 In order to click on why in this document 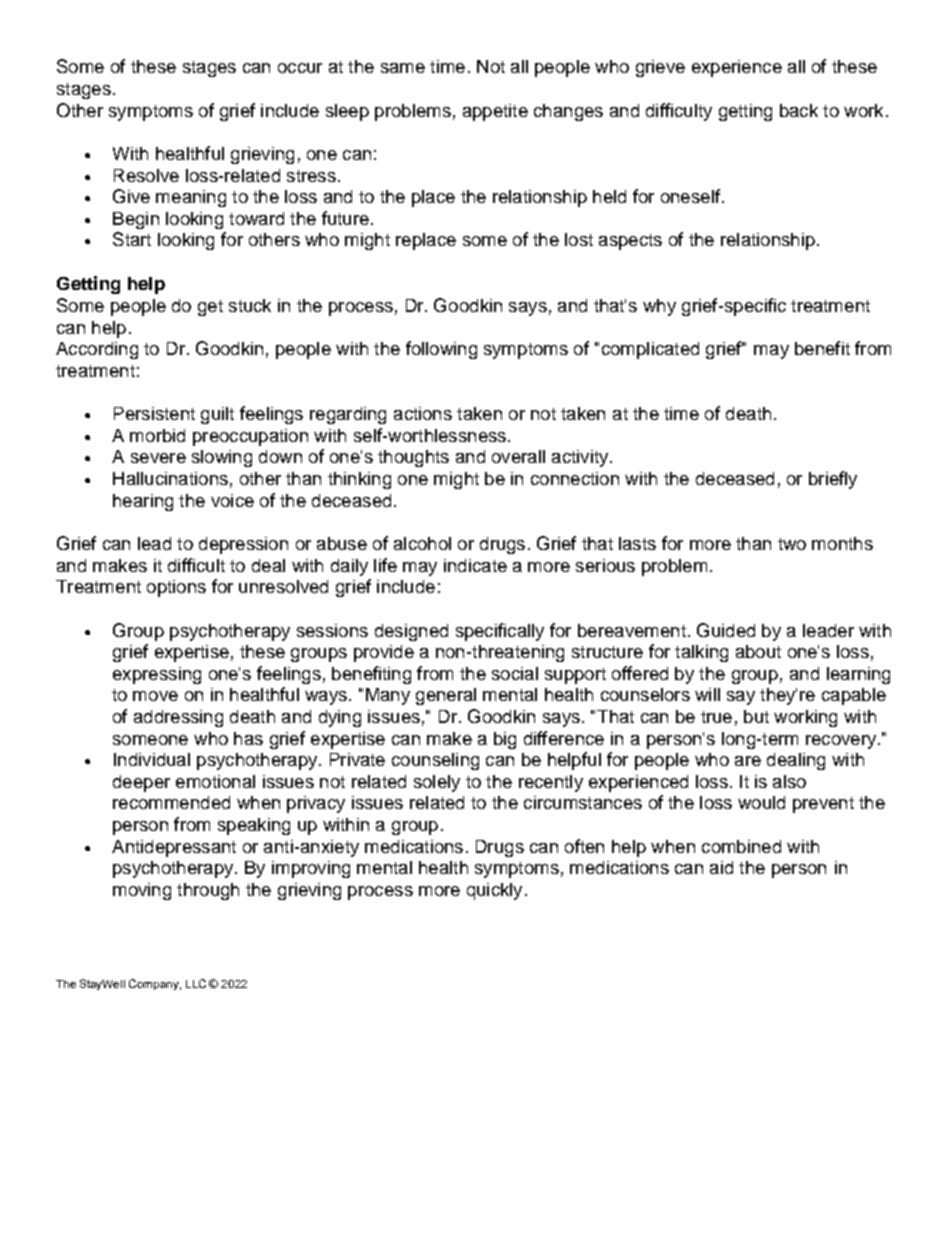, I will do `click(659, 307)`.
